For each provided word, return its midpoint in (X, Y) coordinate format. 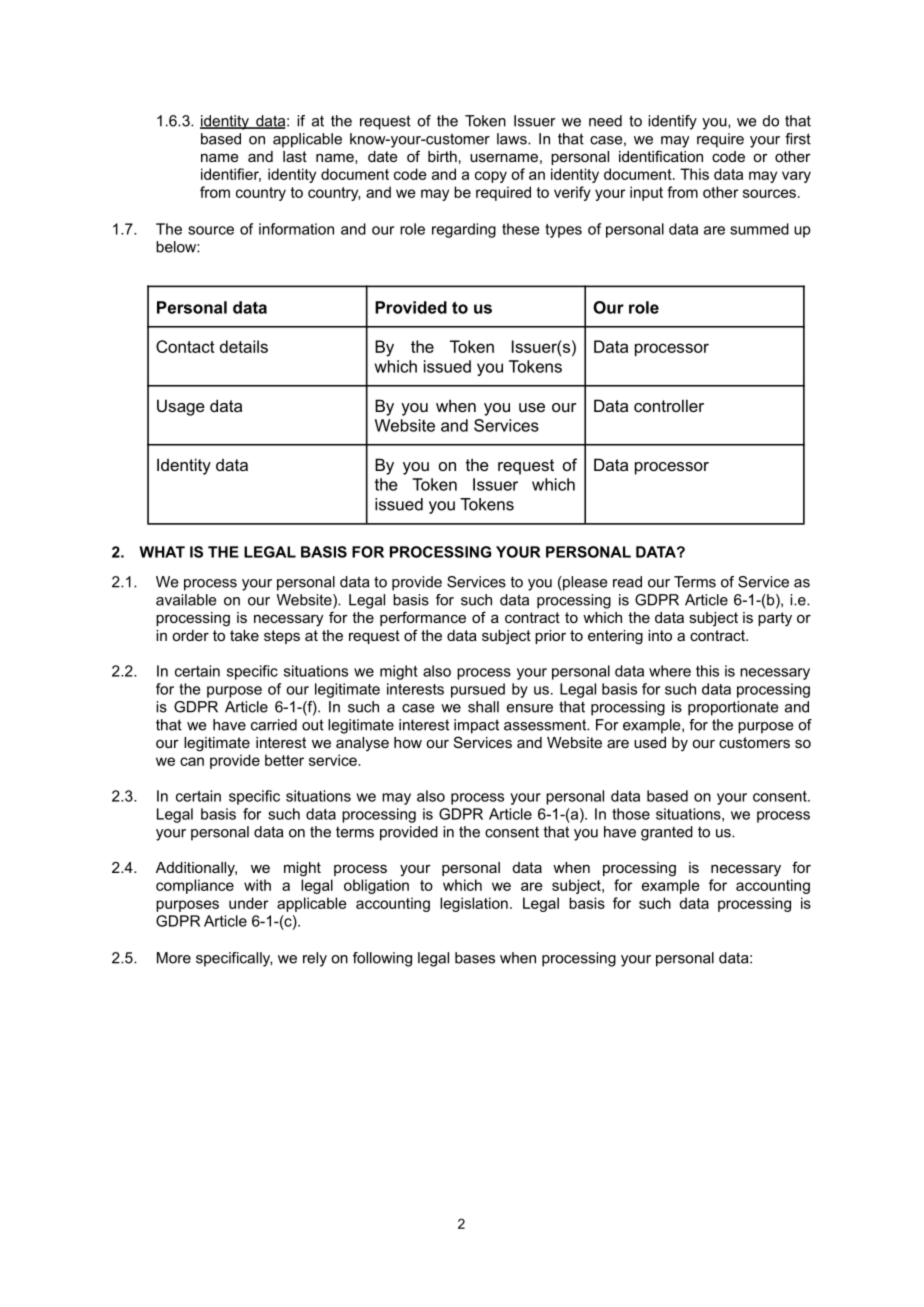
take (244, 635)
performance (423, 618)
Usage (181, 407)
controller (669, 405)
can (192, 761)
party (775, 619)
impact (476, 726)
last (295, 156)
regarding (464, 230)
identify (672, 122)
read (627, 582)
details (244, 346)
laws (513, 139)
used (650, 742)
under (248, 903)
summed (759, 229)
